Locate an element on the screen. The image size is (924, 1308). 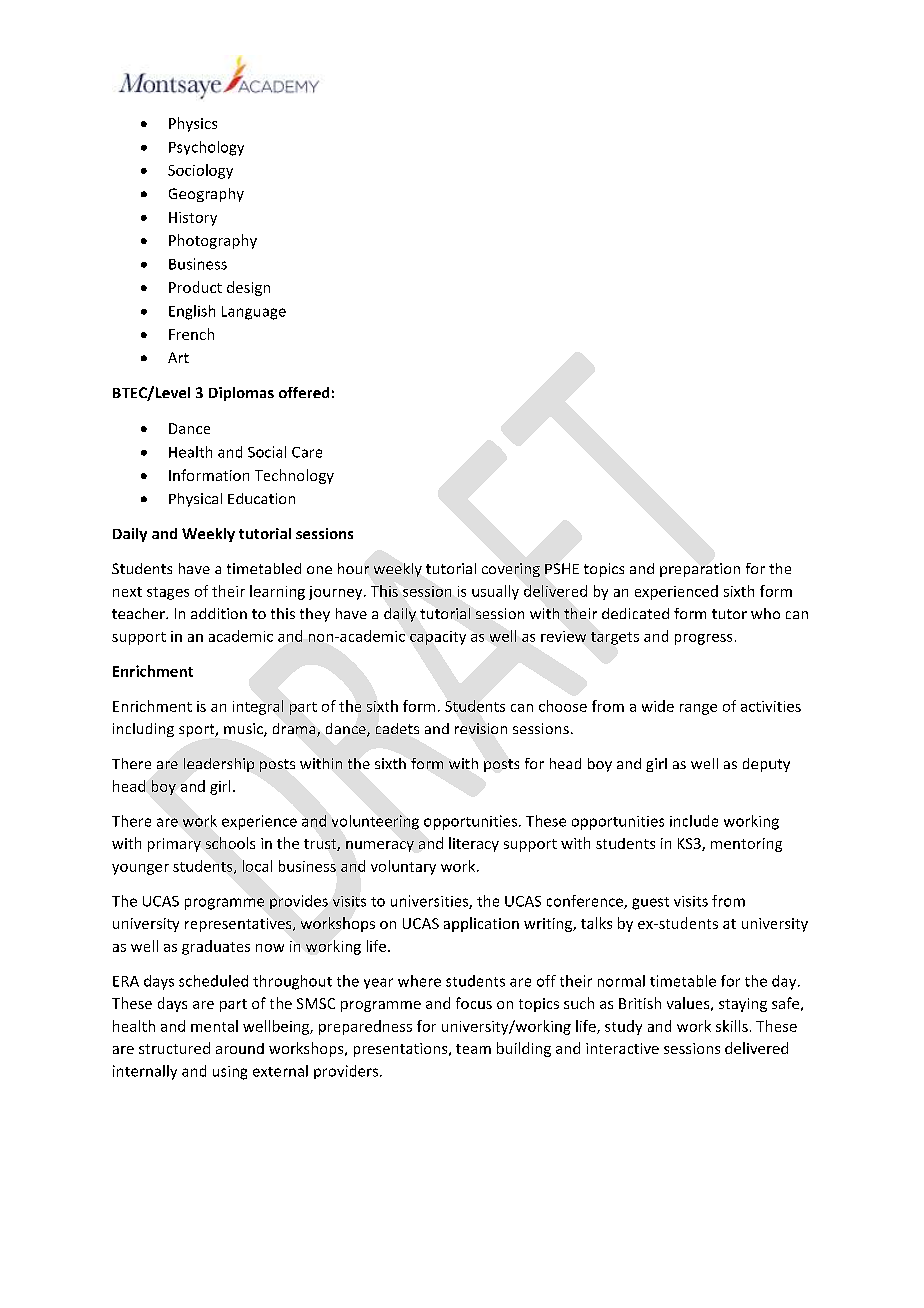
skills is located at coordinates (732, 1026).
